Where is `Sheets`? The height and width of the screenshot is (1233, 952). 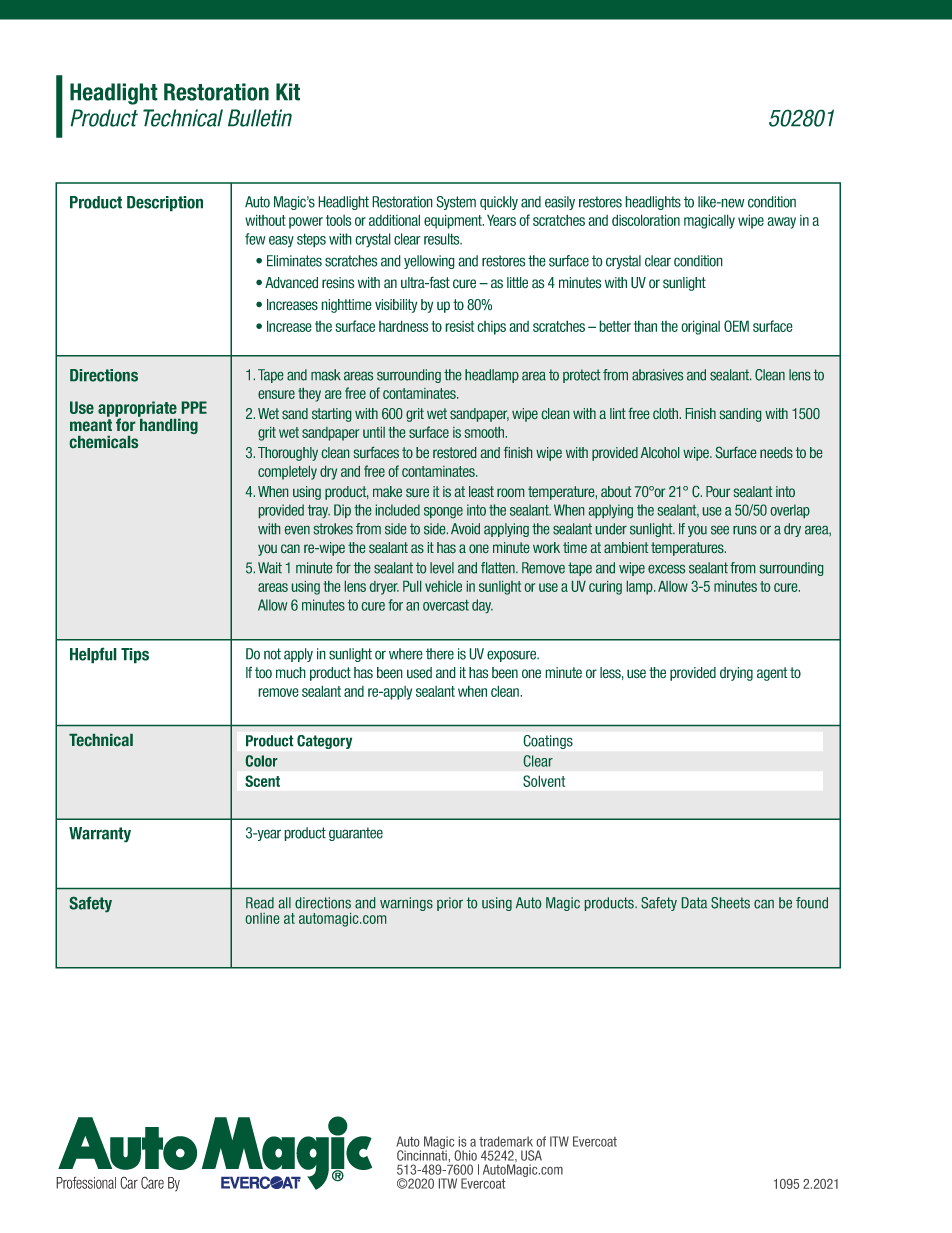
Sheets is located at coordinates (730, 903).
